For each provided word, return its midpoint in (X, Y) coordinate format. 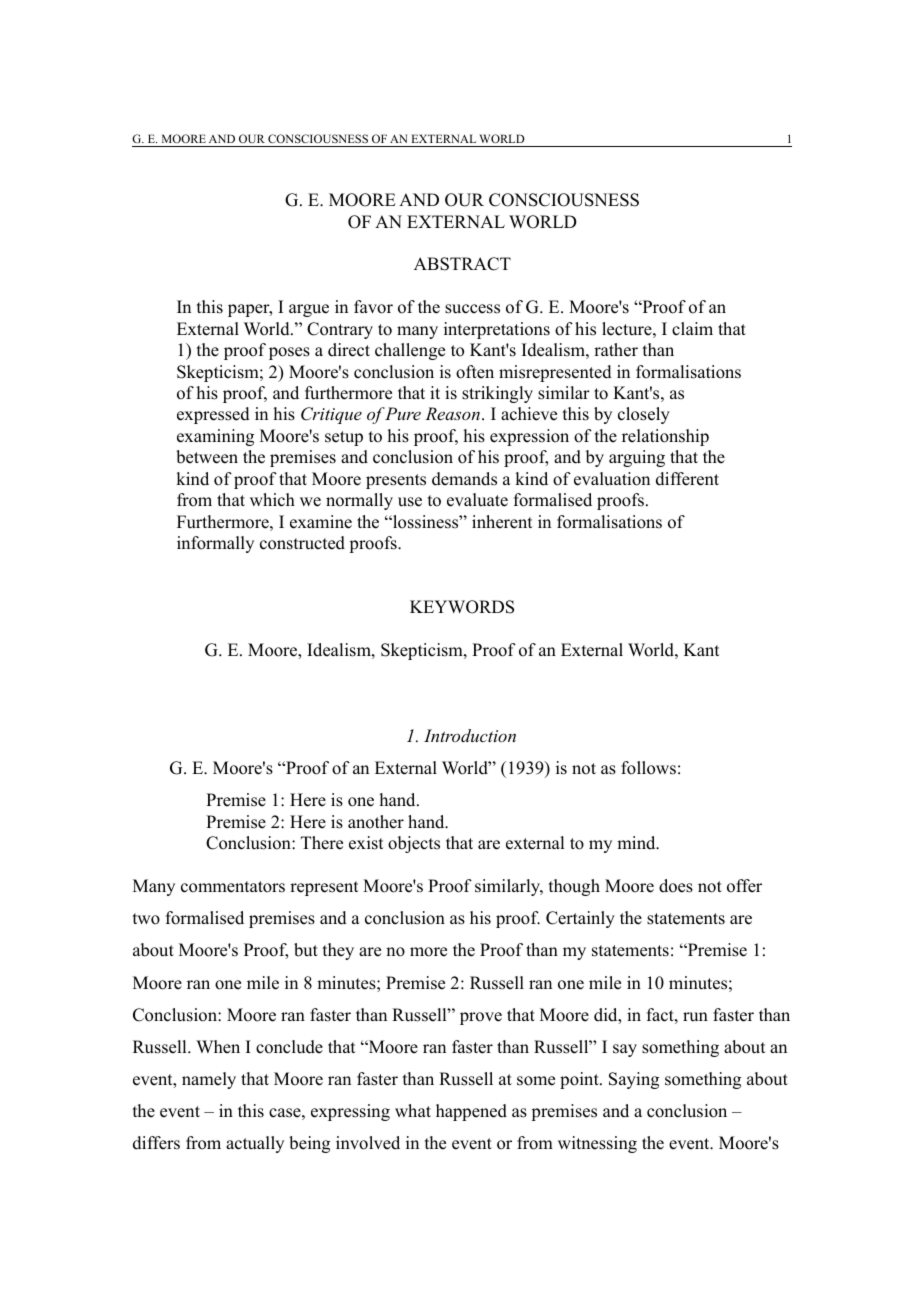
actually (255, 1144)
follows (648, 768)
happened (471, 1112)
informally (215, 544)
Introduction (470, 735)
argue (309, 310)
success (472, 309)
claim (692, 329)
